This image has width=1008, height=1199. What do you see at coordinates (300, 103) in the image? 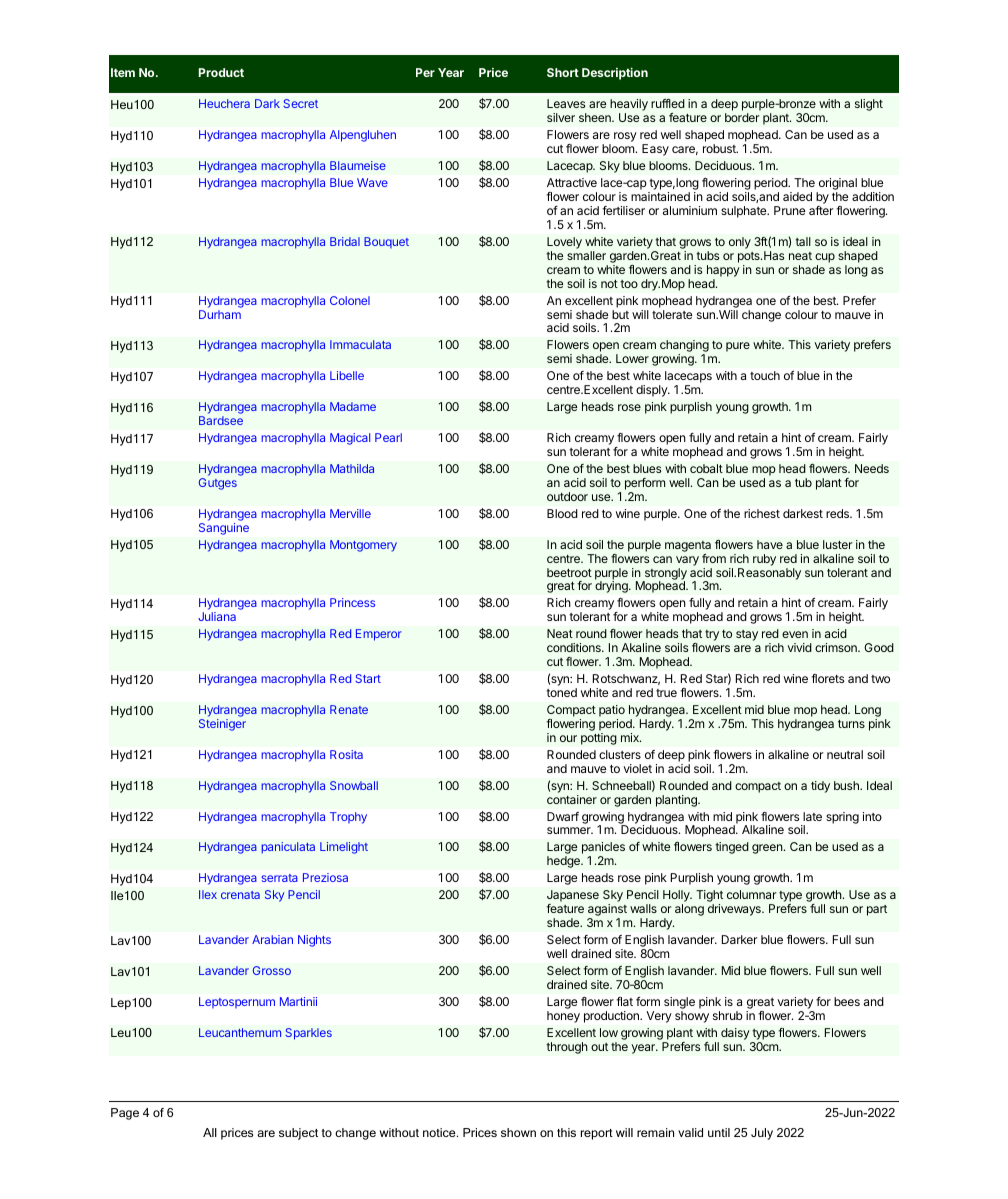
I see `Secret` at bounding box center [300, 103].
